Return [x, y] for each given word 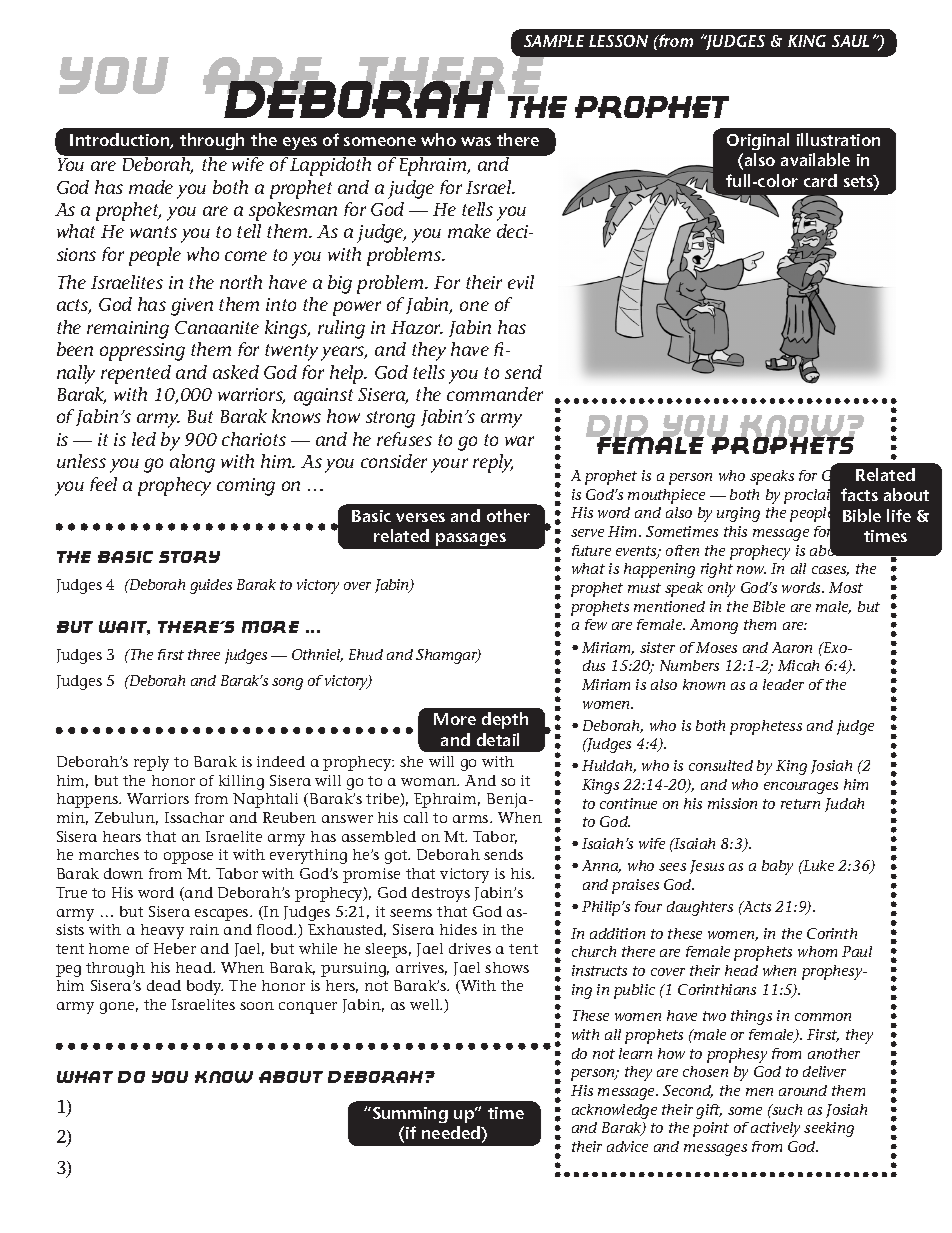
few [596, 624]
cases [830, 571]
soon [257, 1006]
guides [211, 586]
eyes [300, 143]
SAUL [850, 41]
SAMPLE [554, 41]
